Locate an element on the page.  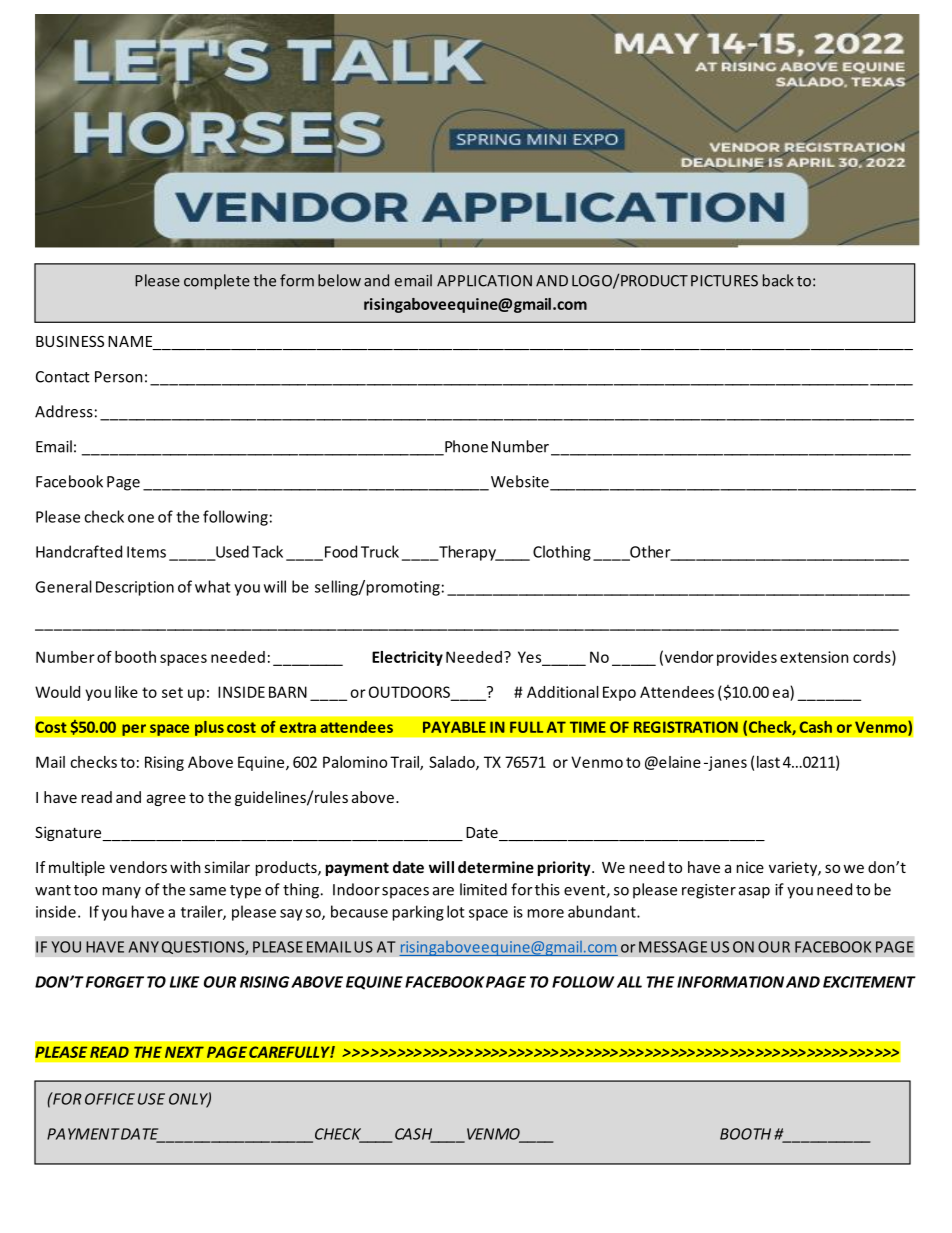
Truck is located at coordinates (380, 551).
